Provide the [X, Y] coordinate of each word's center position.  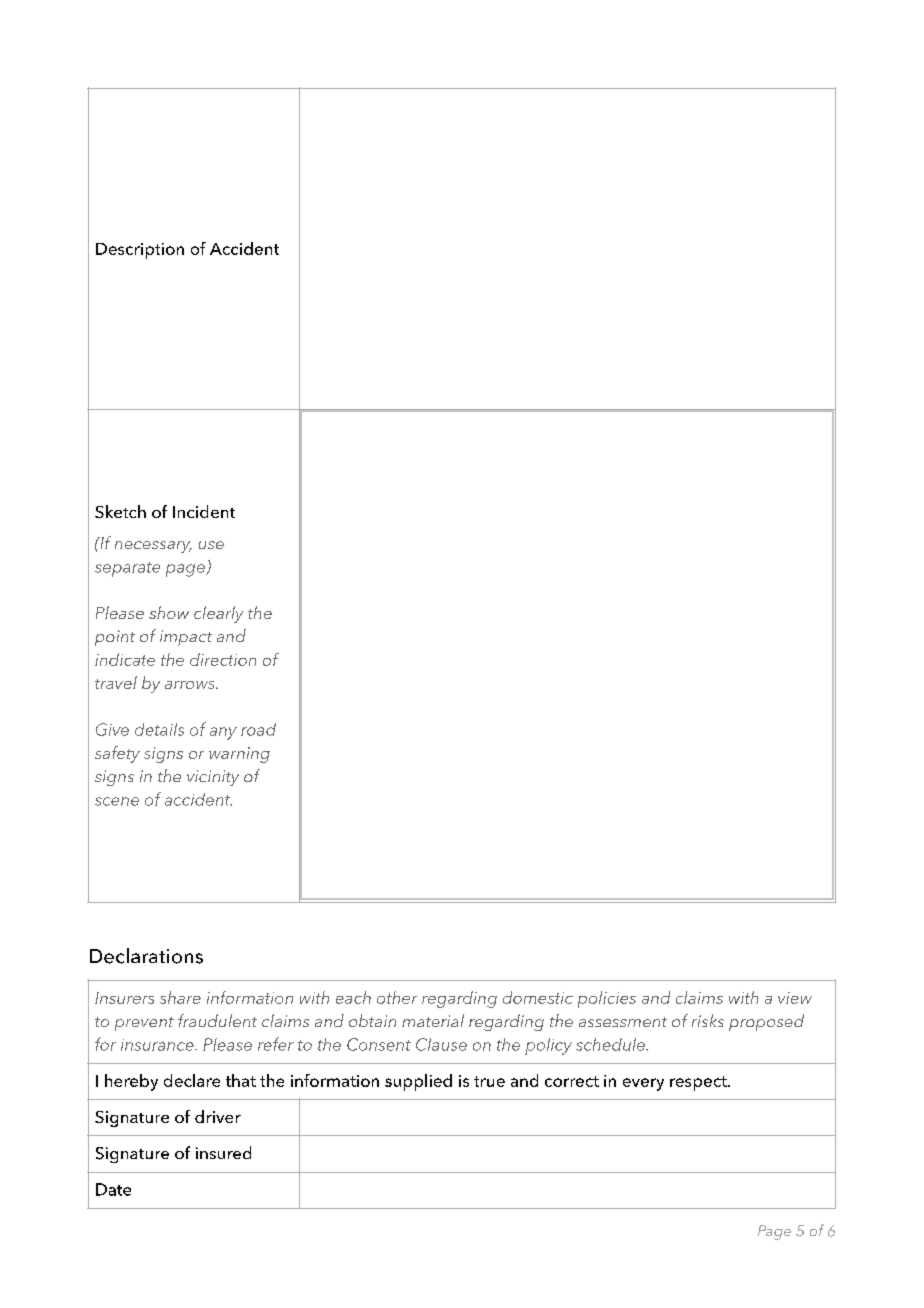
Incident [204, 511]
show [169, 612]
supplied [418, 1082]
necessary [153, 547]
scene [117, 801]
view [795, 998]
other [397, 997]
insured [223, 1152]
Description [140, 251]
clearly [218, 614]
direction [223, 659]
